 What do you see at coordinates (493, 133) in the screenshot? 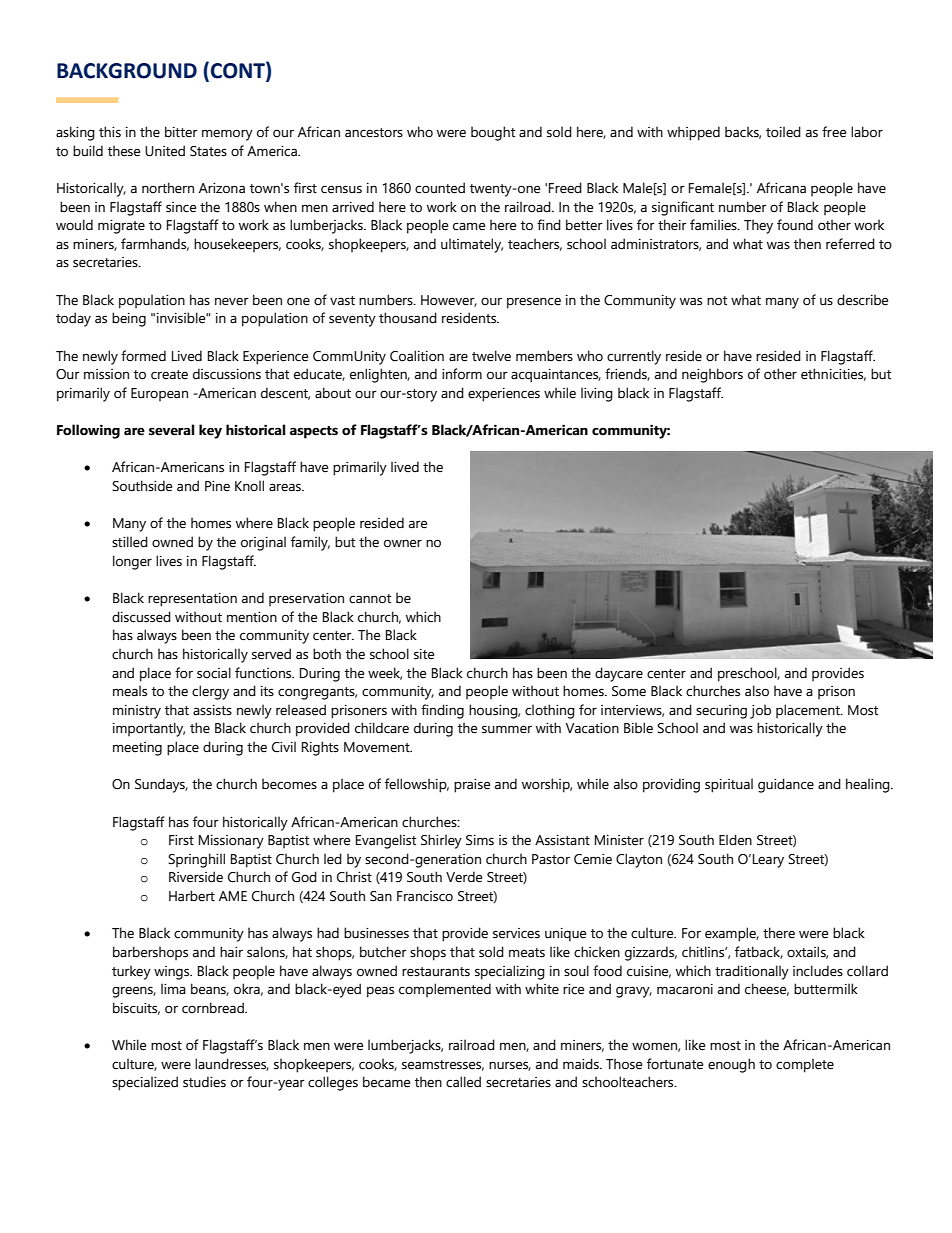
I see `bought` at bounding box center [493, 133].
